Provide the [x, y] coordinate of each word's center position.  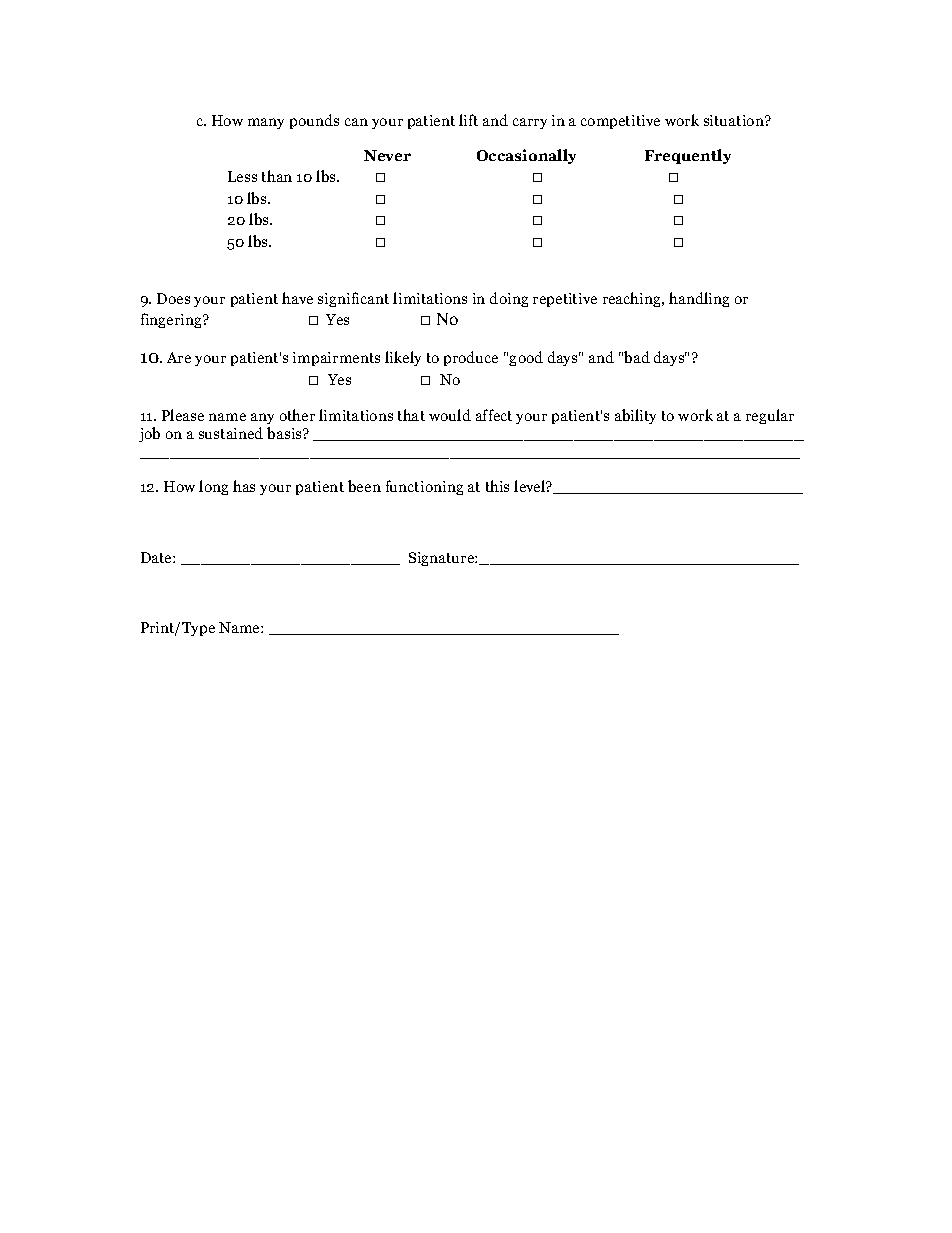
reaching [633, 299]
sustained [231, 433]
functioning [424, 487]
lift [468, 120]
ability [635, 416]
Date [157, 557]
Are [179, 357]
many [266, 123]
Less [242, 176]
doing [509, 299]
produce [471, 358]
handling [699, 299]
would [450, 415]
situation [735, 120]
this [497, 486]
